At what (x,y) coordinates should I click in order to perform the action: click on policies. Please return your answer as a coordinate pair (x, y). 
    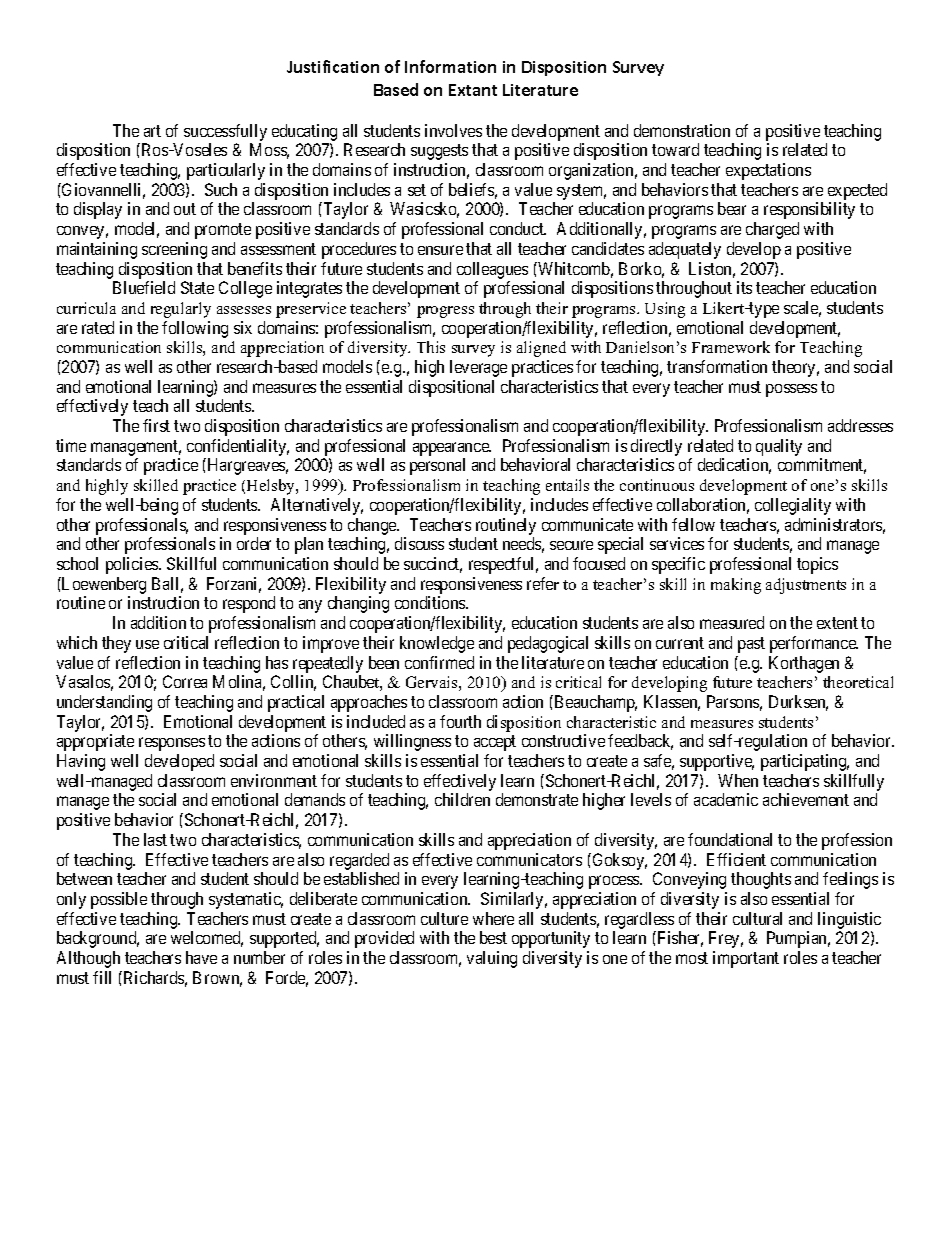
    Looking at the image, I should click on (133, 565).
